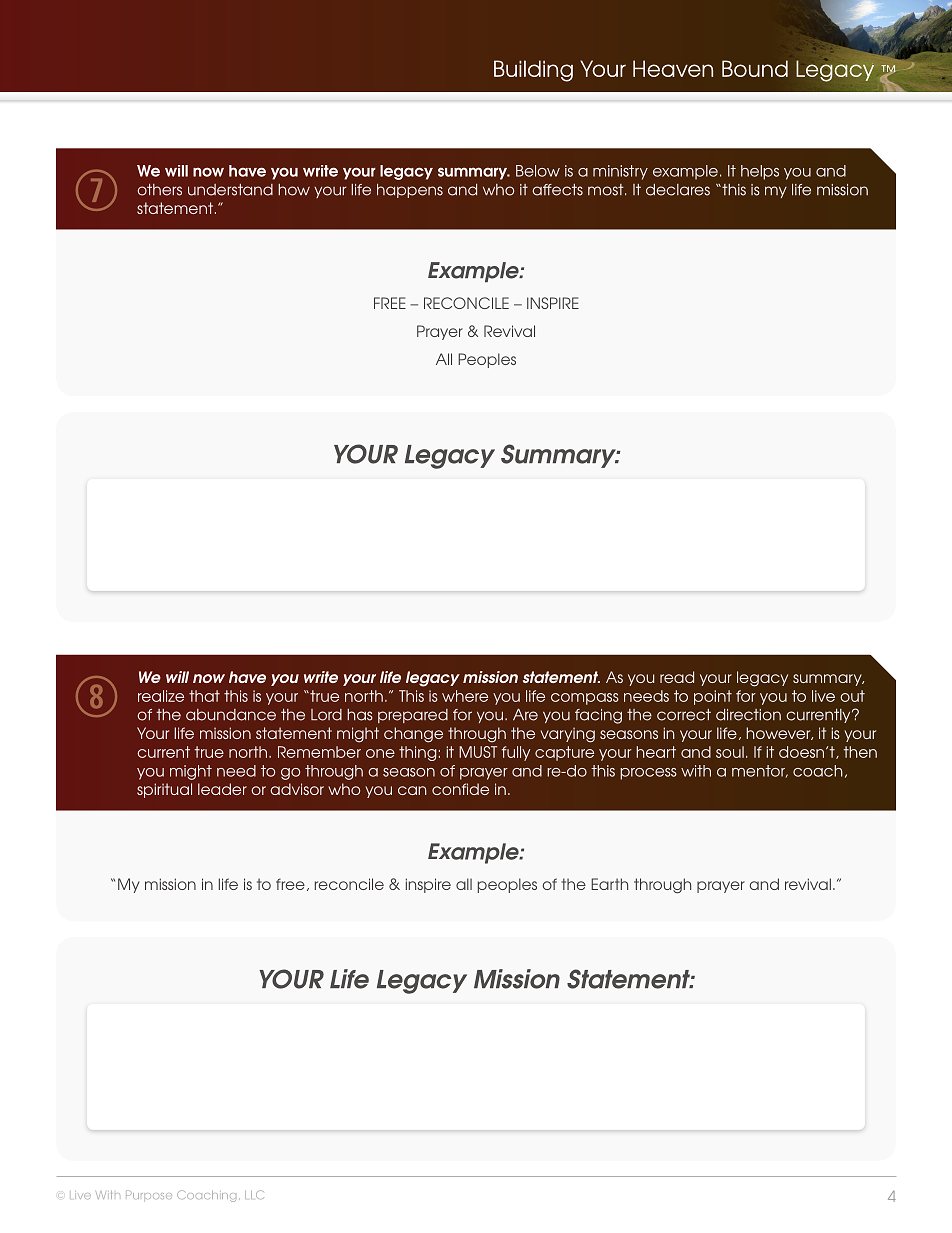 Image resolution: width=952 pixels, height=1233 pixels. What do you see at coordinates (149, 1195) in the document?
I see `Purpose` at bounding box center [149, 1195].
